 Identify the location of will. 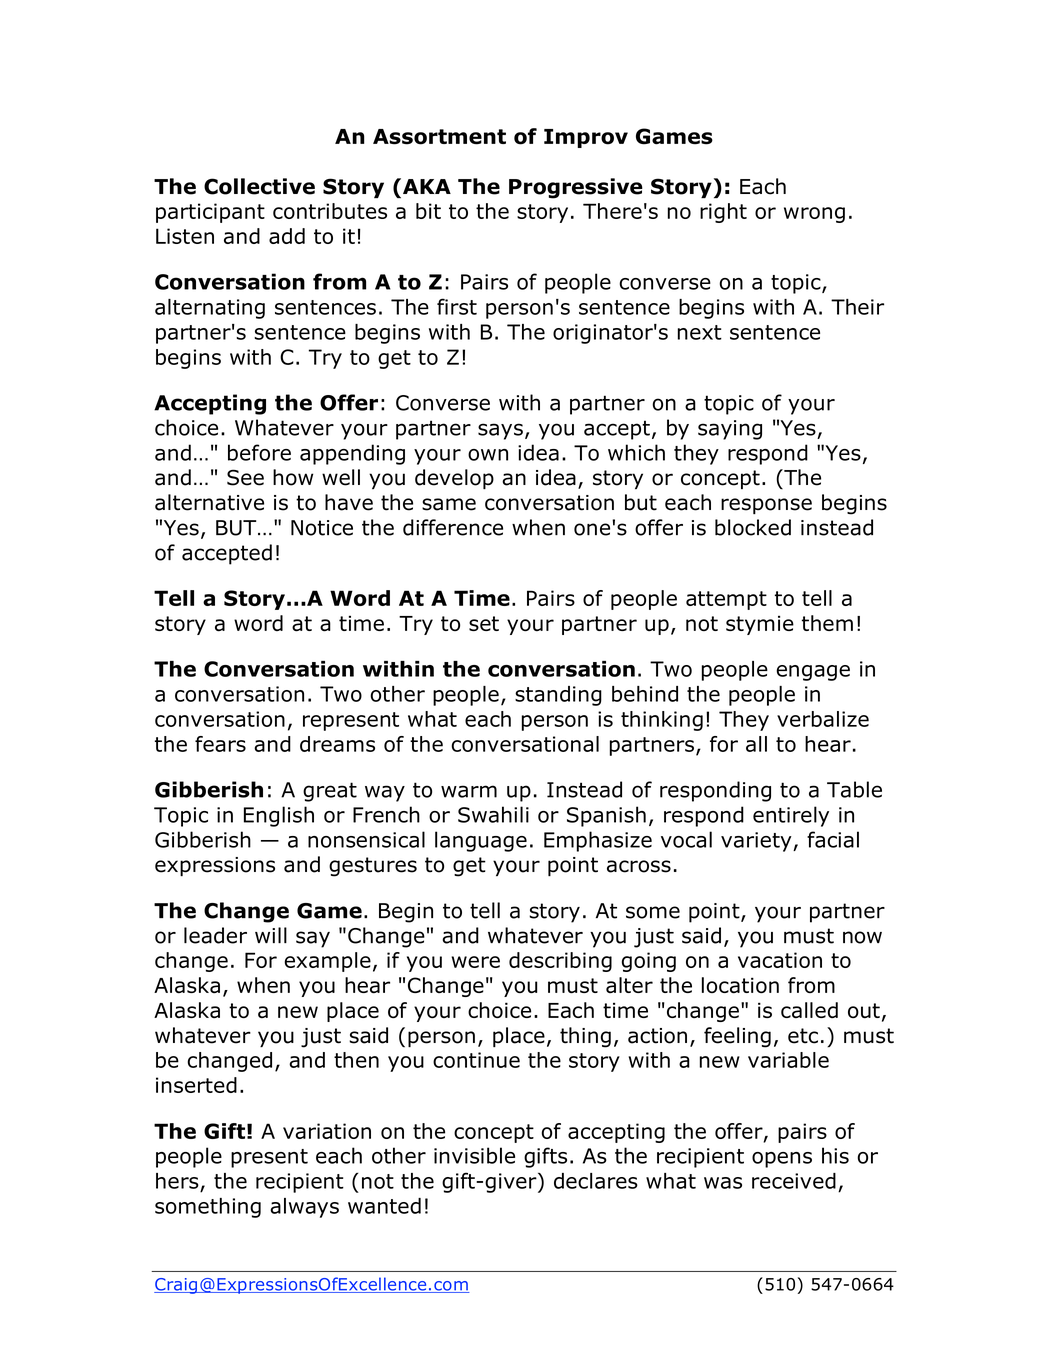
(271, 935).
